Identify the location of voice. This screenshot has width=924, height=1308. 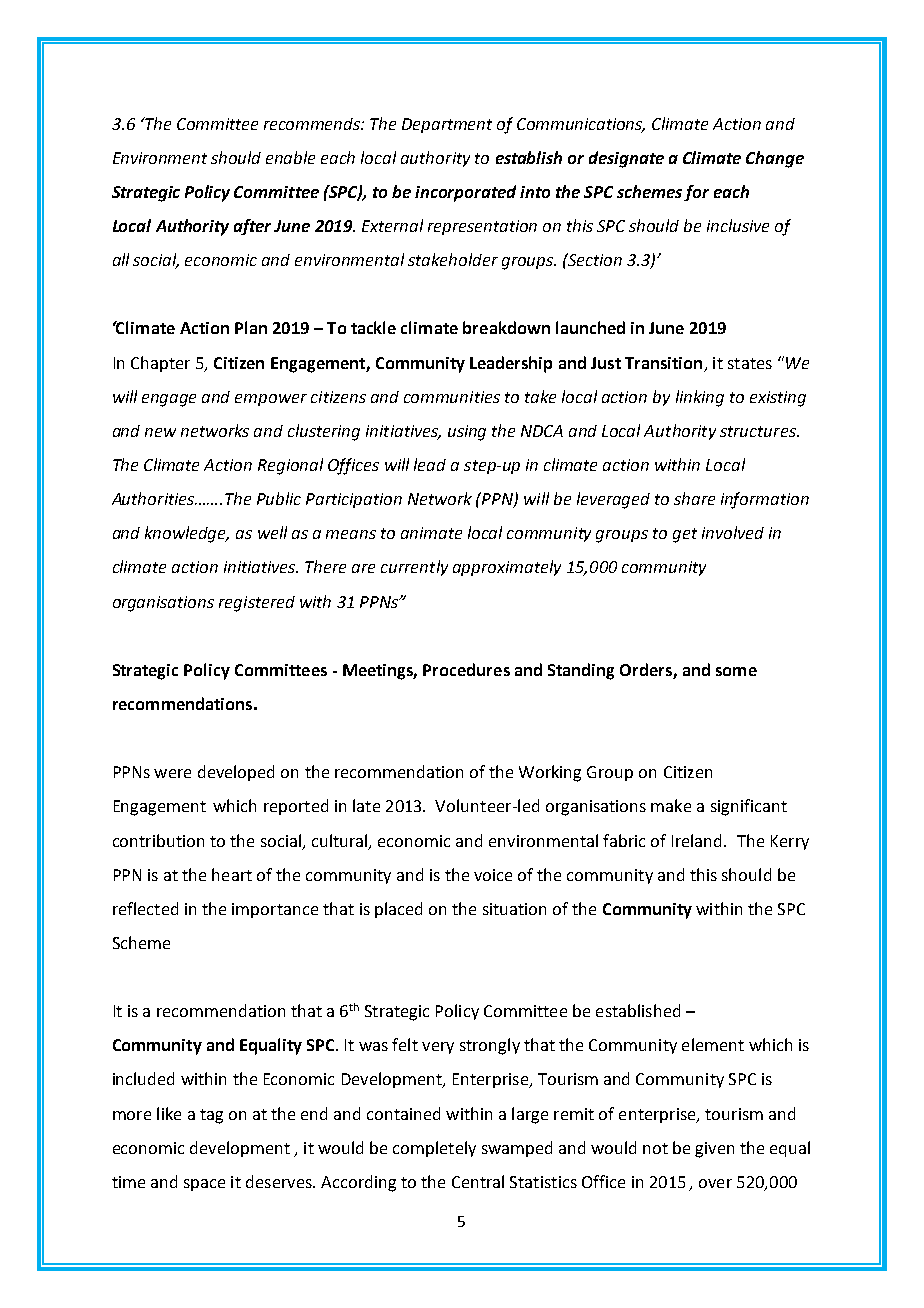
(493, 875).
